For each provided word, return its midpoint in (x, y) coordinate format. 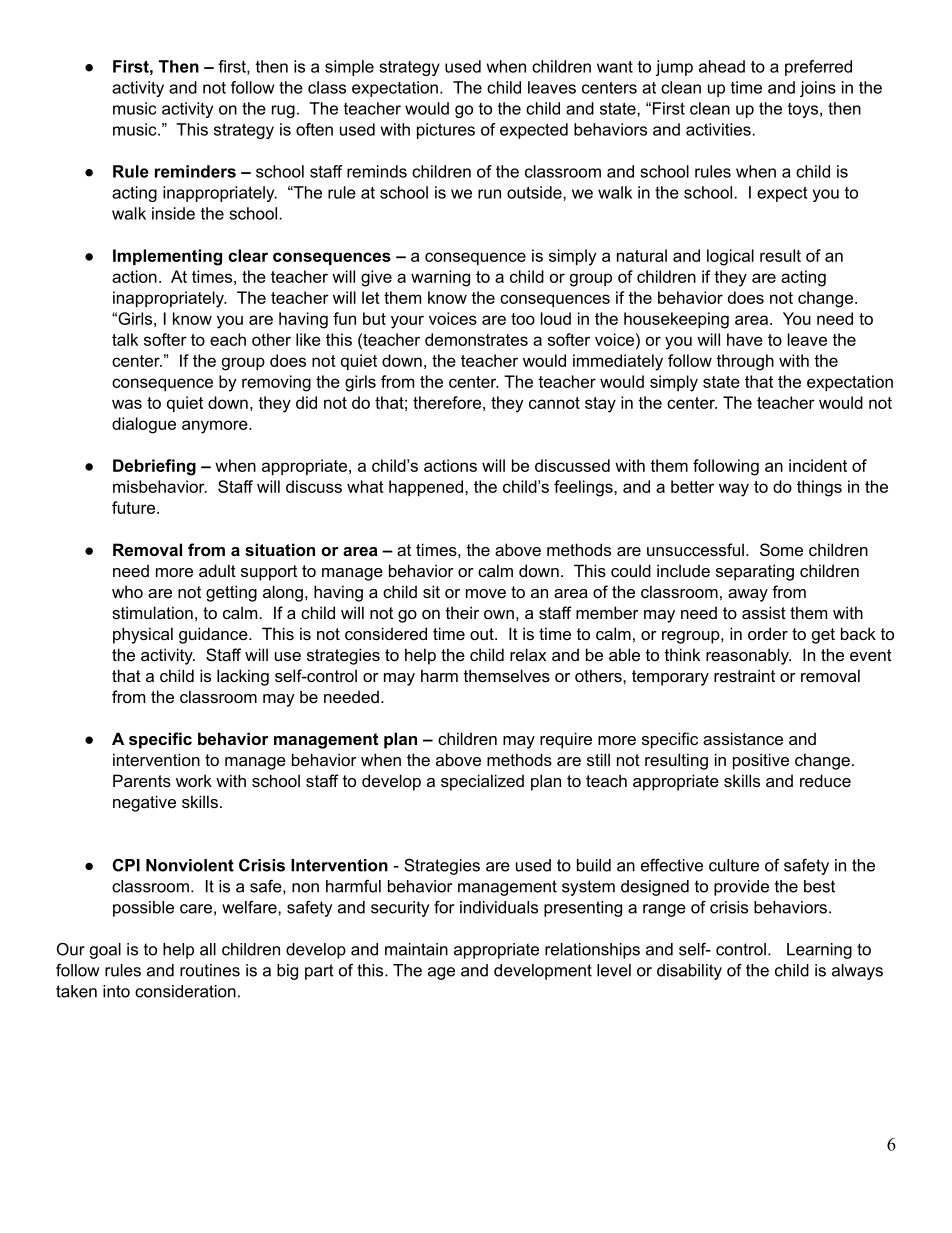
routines (210, 970)
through (745, 362)
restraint (744, 675)
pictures (446, 131)
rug (283, 111)
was (127, 404)
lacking (243, 677)
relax (528, 654)
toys (804, 110)
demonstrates (476, 339)
